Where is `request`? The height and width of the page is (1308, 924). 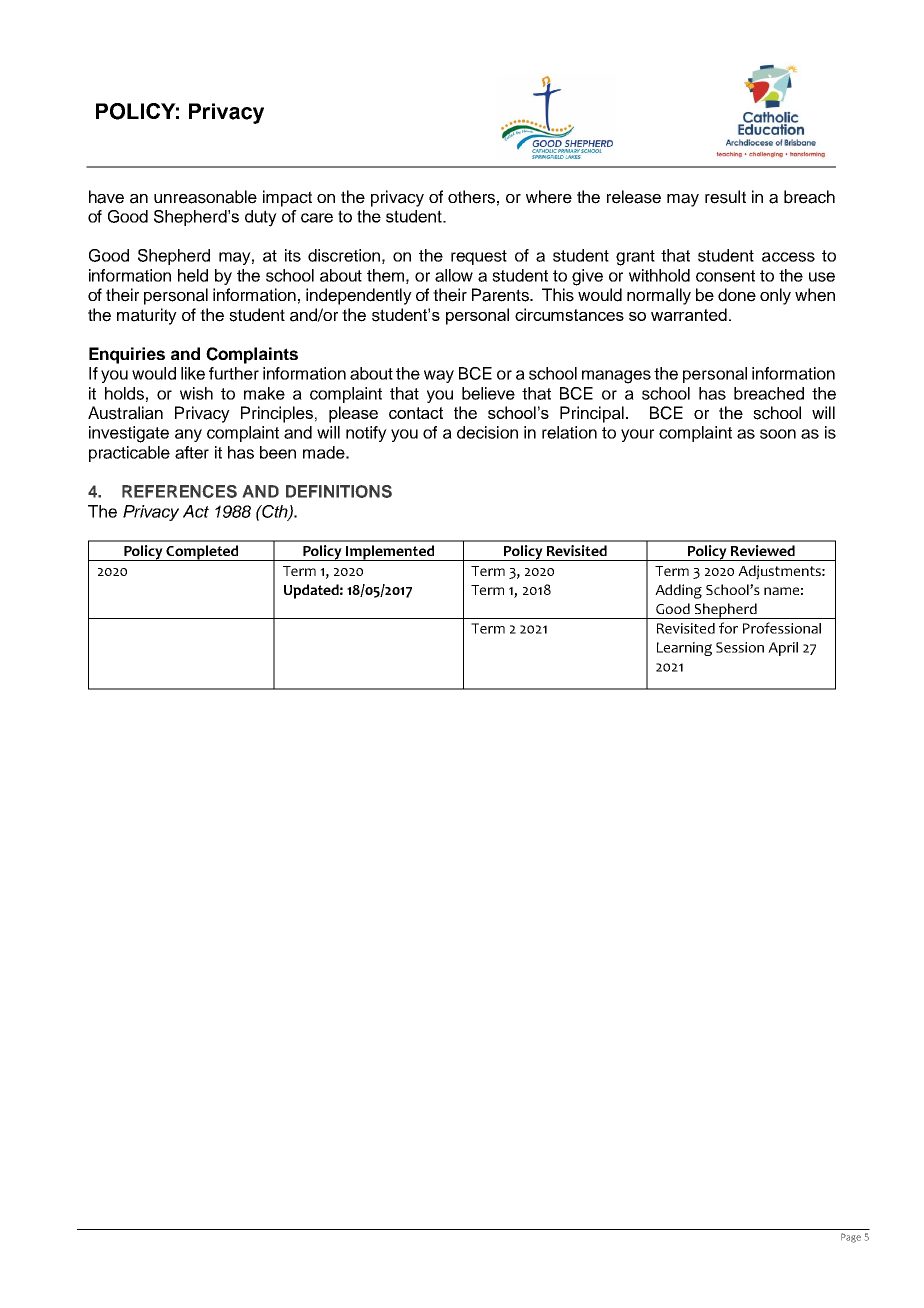 request is located at coordinates (479, 257).
